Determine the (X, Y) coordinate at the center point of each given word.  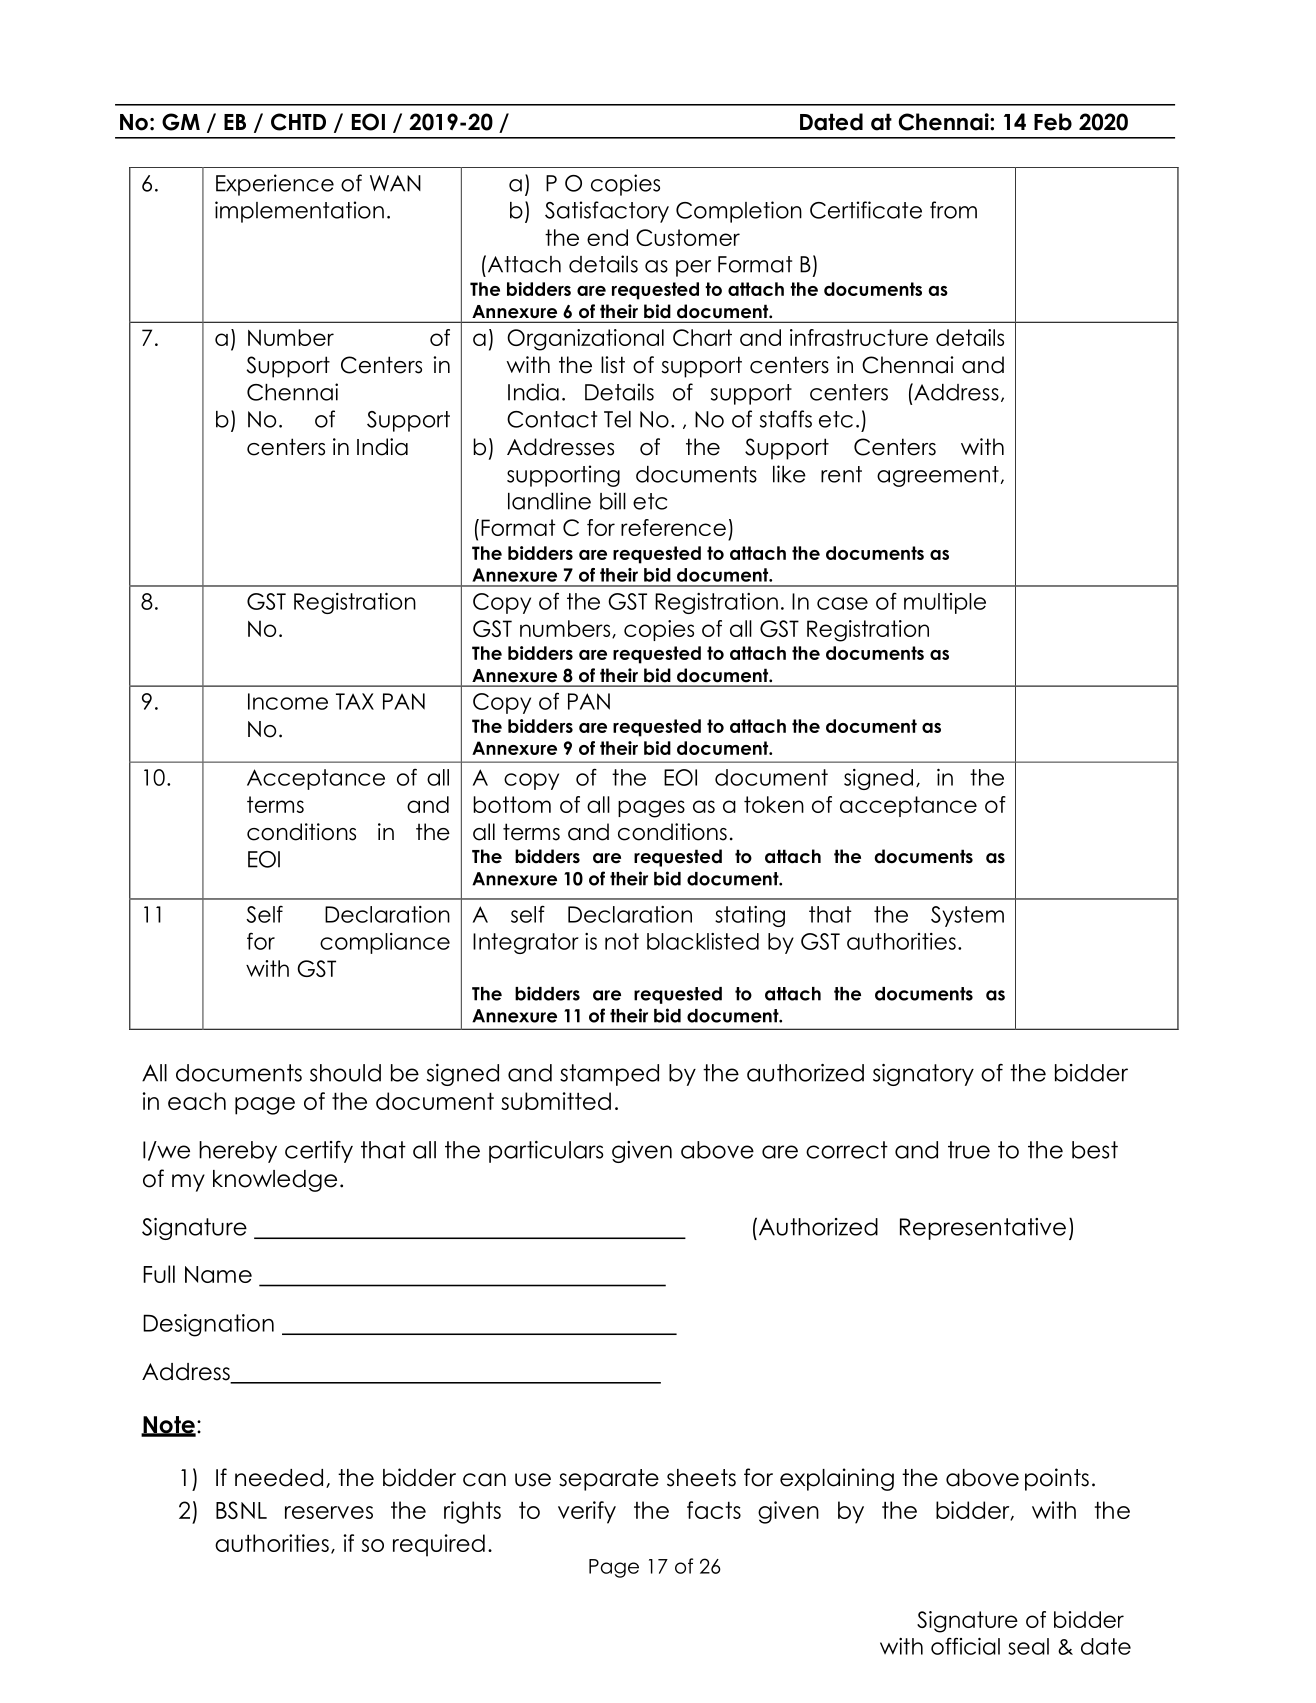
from (953, 210)
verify (587, 1512)
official (965, 1646)
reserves (329, 1512)
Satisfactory (607, 212)
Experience (275, 185)
